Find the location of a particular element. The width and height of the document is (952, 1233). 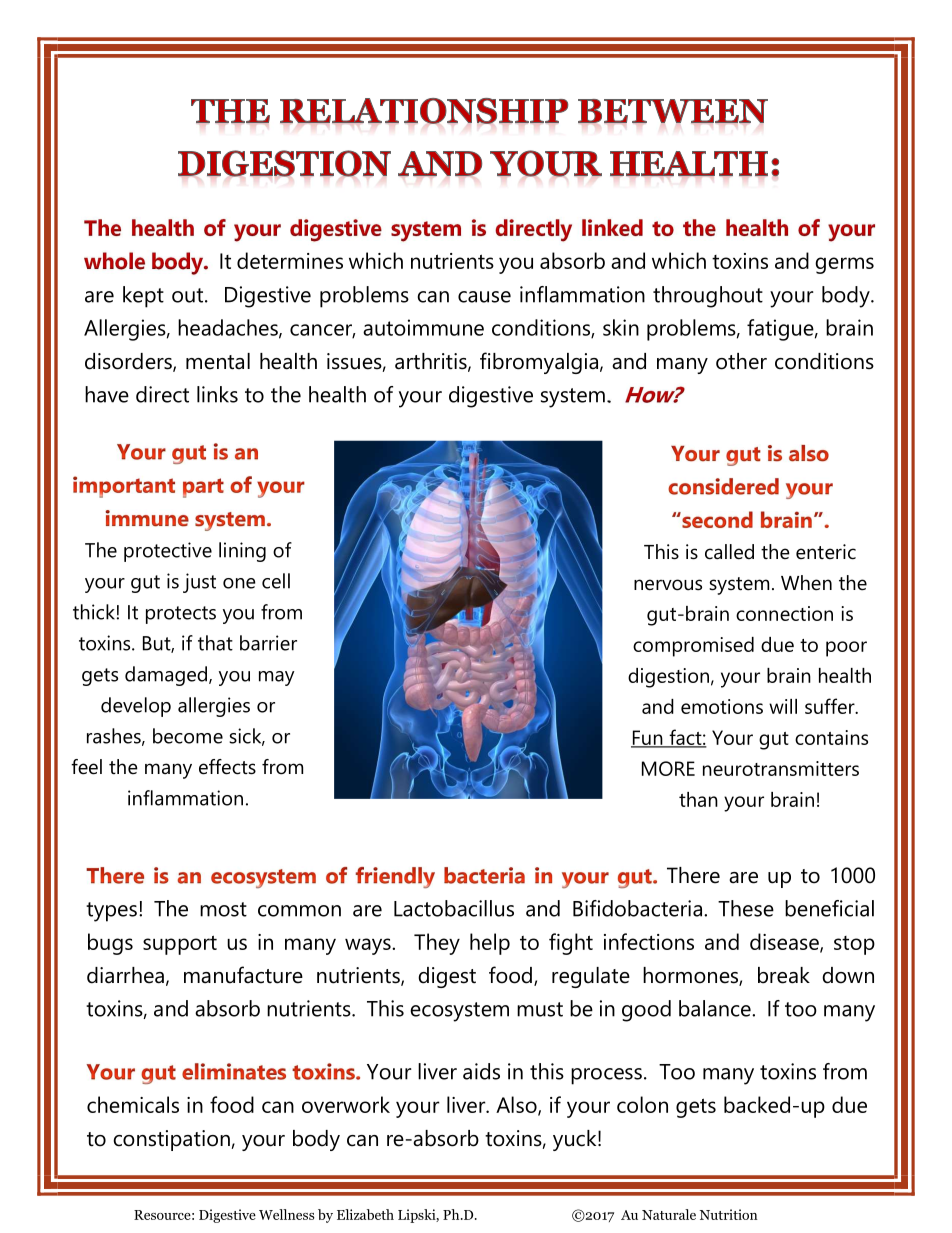

Elizabeth is located at coordinates (365, 1214).
